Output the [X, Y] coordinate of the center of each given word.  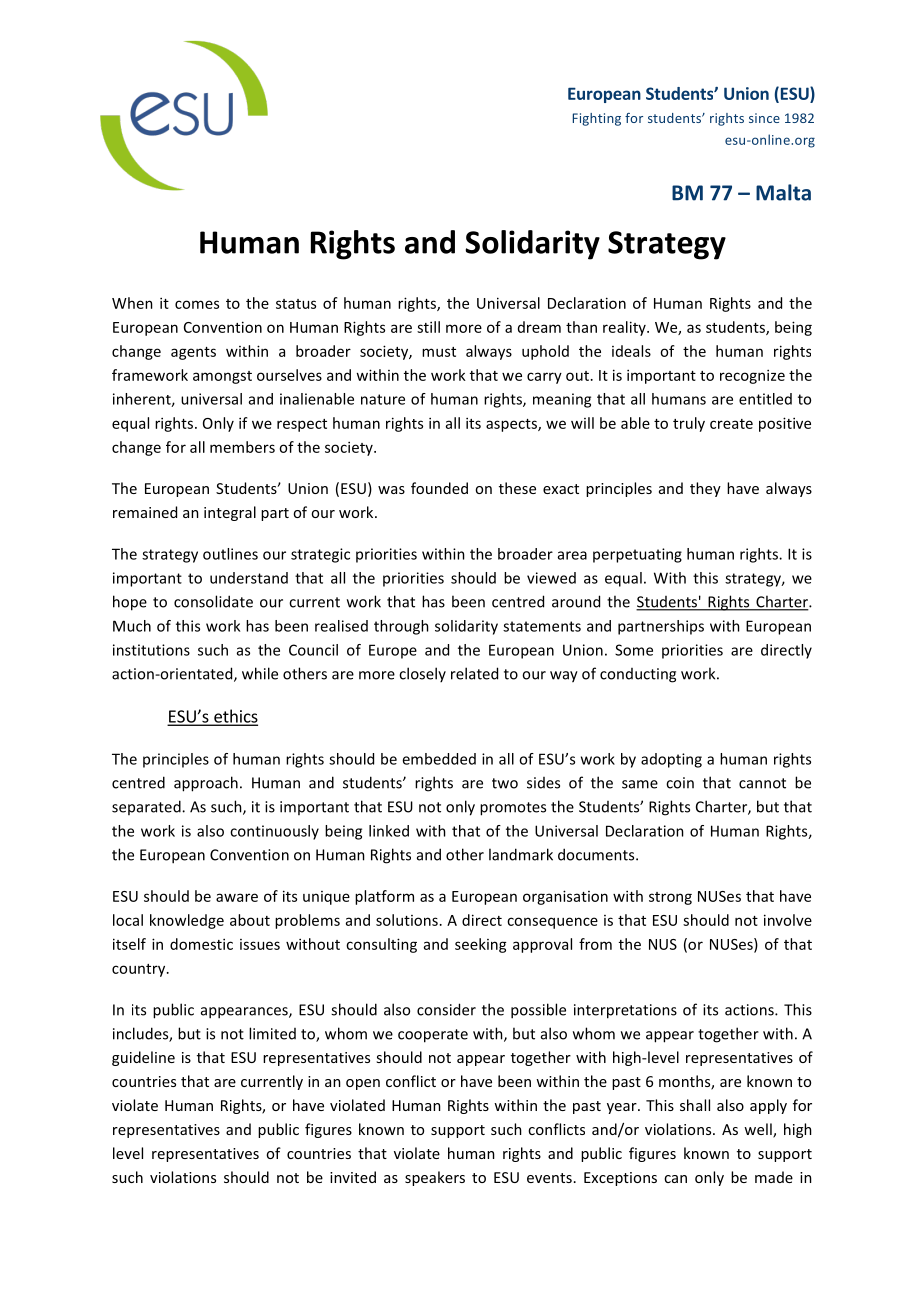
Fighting [597, 119]
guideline [143, 1058]
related [474, 673]
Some [634, 650]
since [764, 118]
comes [197, 304]
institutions [151, 650]
